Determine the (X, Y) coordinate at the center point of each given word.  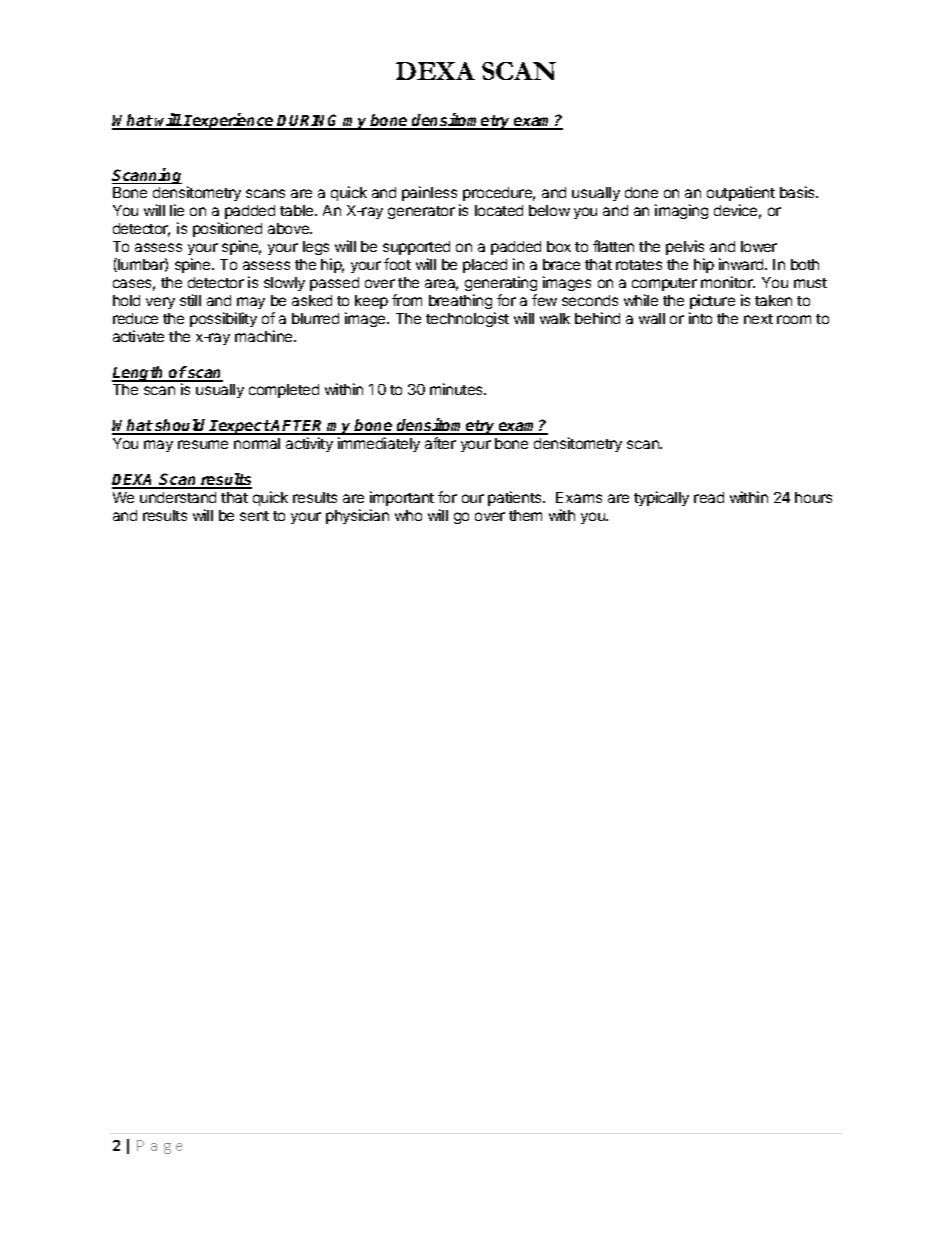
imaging (681, 211)
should (181, 426)
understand (178, 497)
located (499, 210)
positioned (227, 231)
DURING (309, 121)
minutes (457, 389)
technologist (467, 319)
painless (431, 195)
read (709, 497)
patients (516, 498)
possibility (223, 319)
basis (798, 192)
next (758, 319)
